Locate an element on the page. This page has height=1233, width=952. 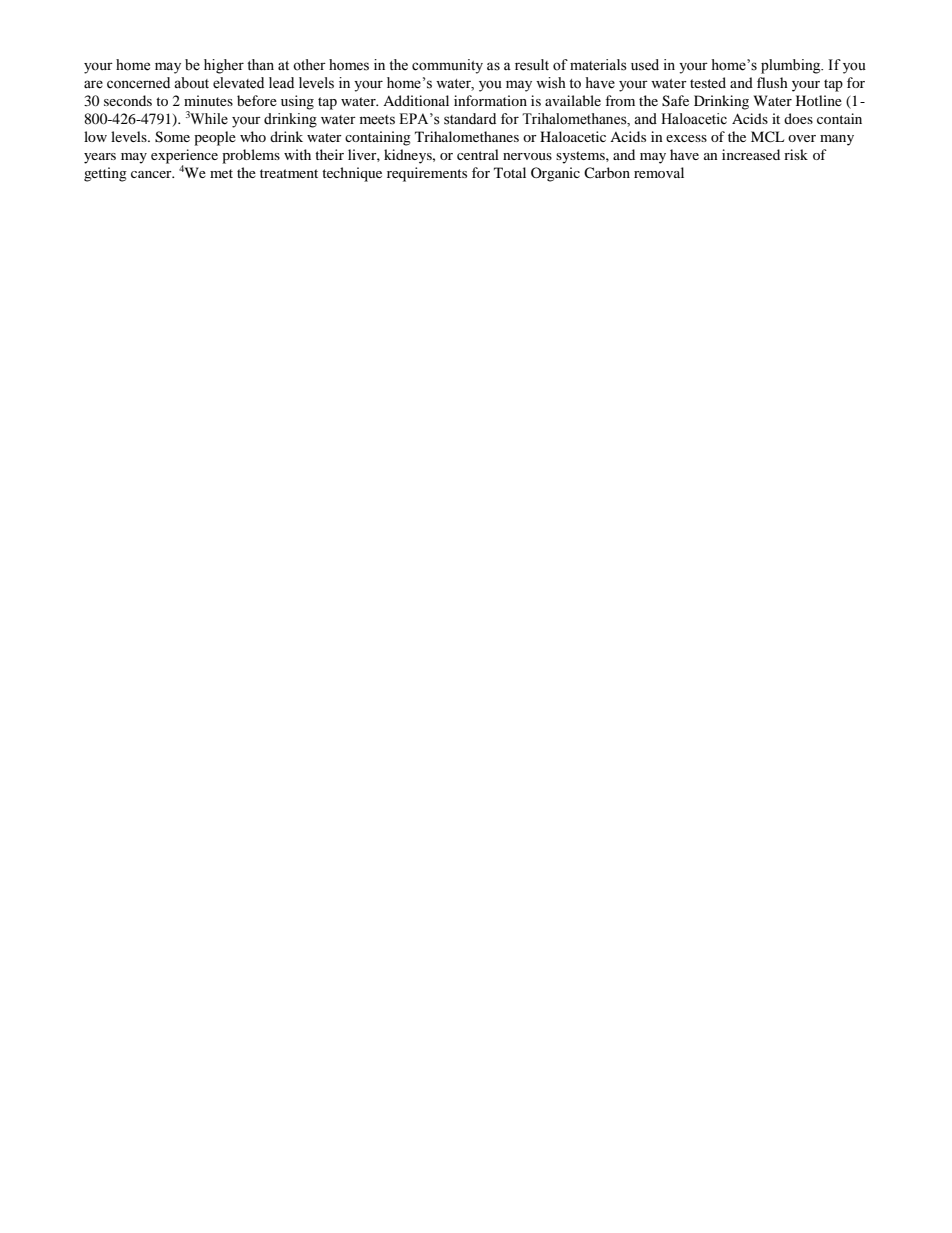
Hotline is located at coordinates (819, 100).
